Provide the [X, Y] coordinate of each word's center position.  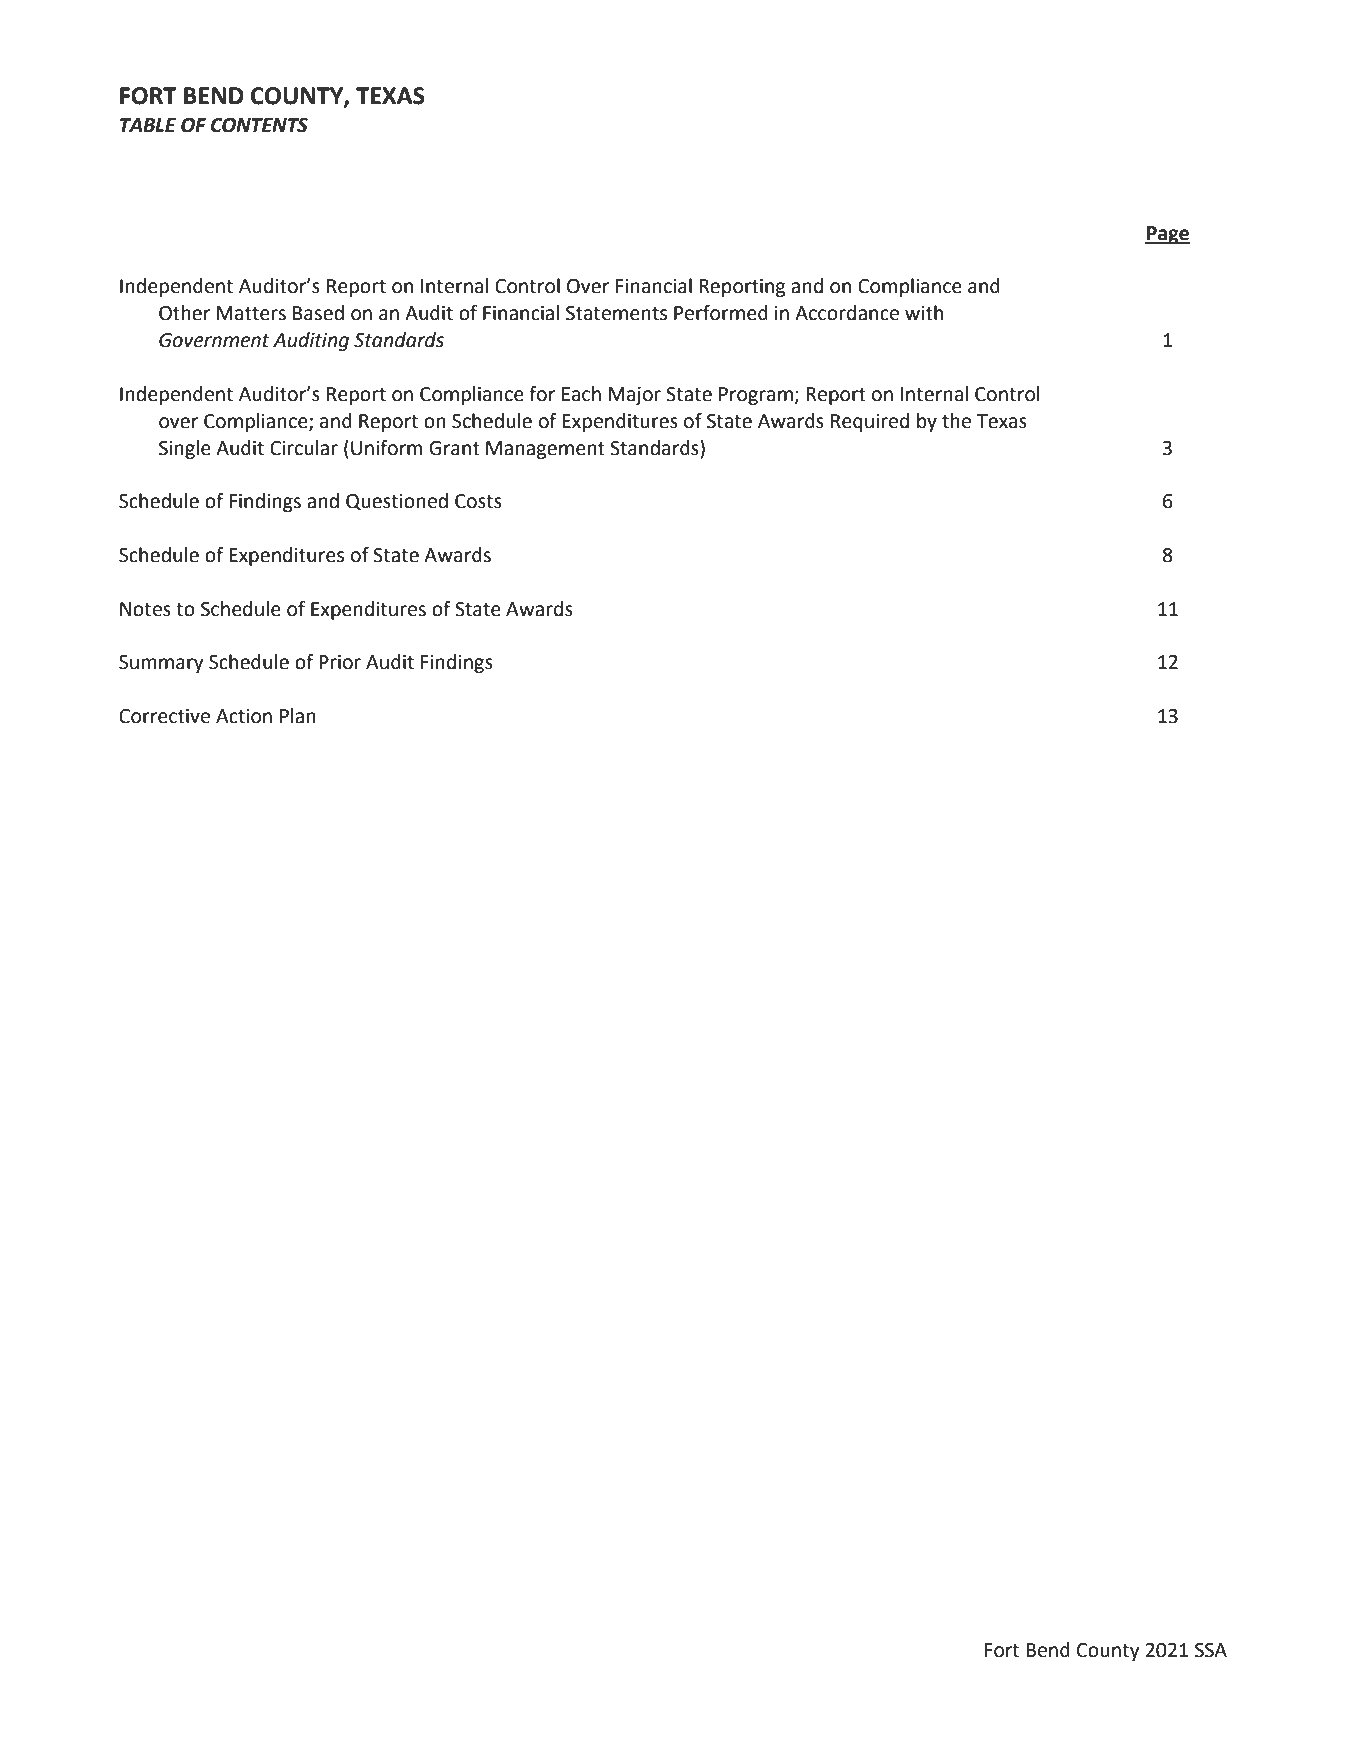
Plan [298, 716]
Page [1167, 235]
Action [244, 716]
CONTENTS [259, 125]
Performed [721, 313]
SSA [1211, 1650]
